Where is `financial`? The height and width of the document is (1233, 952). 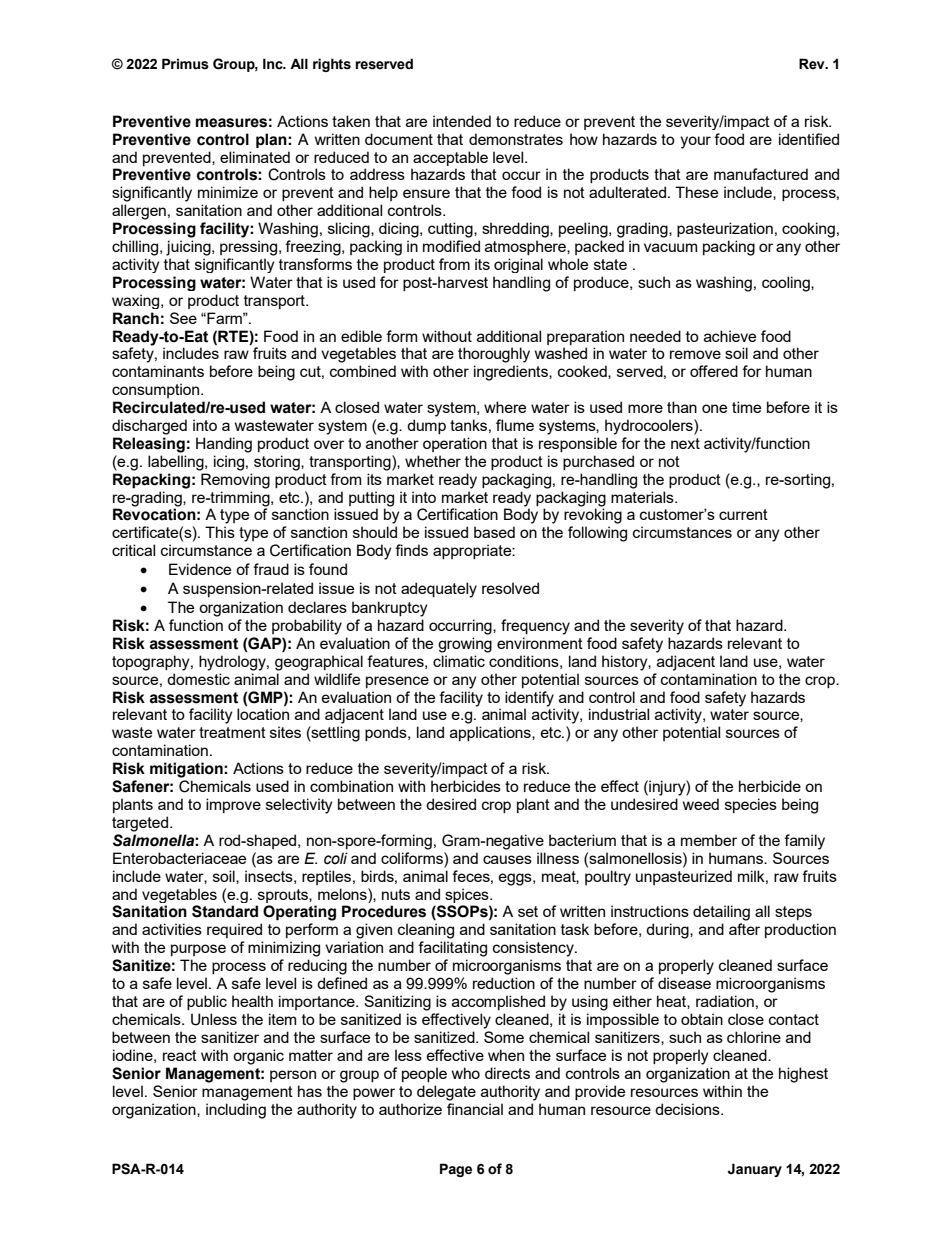
financial is located at coordinates (475, 1109).
